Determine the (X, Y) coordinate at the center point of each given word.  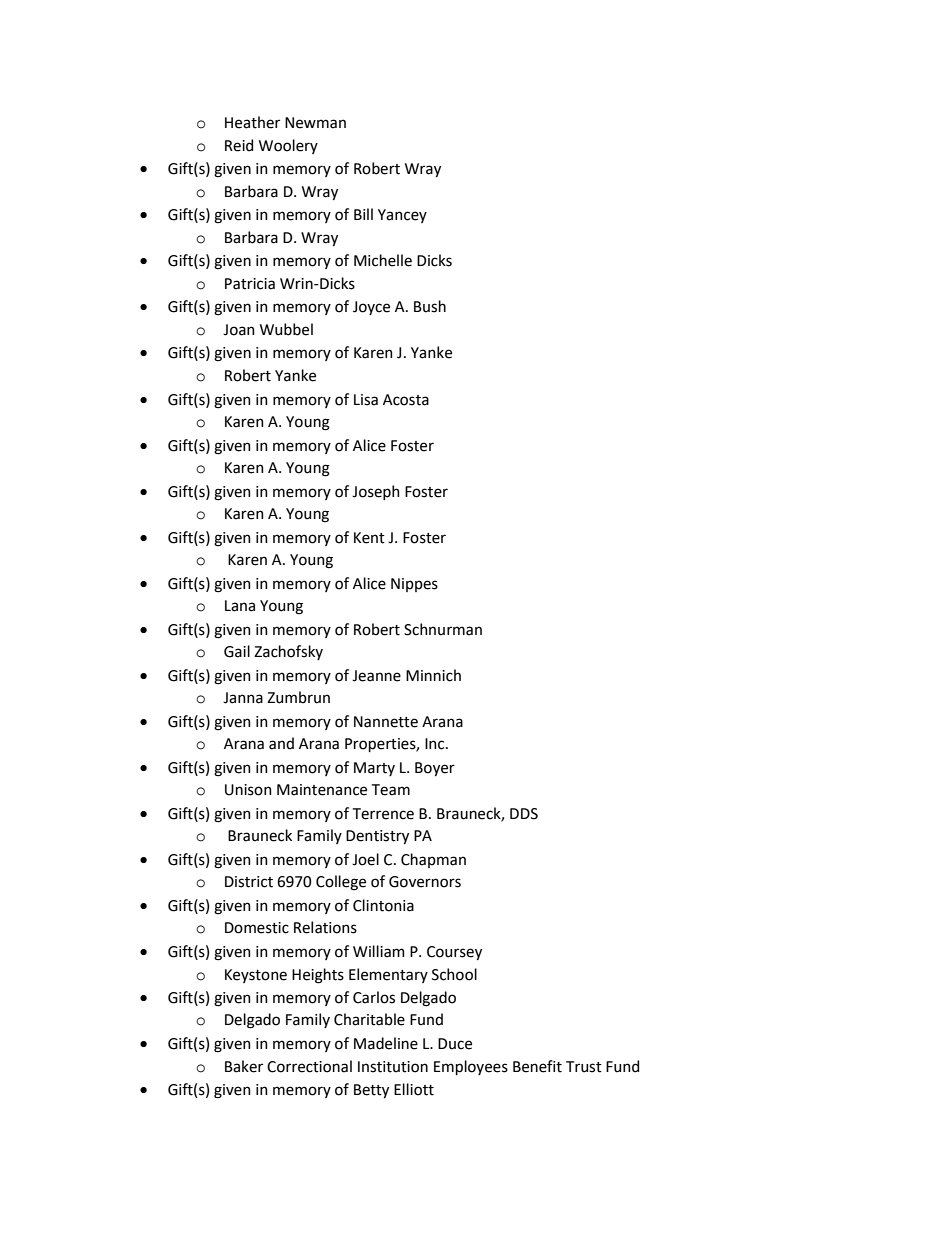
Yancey (402, 216)
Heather (252, 122)
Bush (430, 306)
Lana (240, 606)
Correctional (309, 1066)
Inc (436, 744)
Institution (393, 1067)
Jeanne (376, 676)
